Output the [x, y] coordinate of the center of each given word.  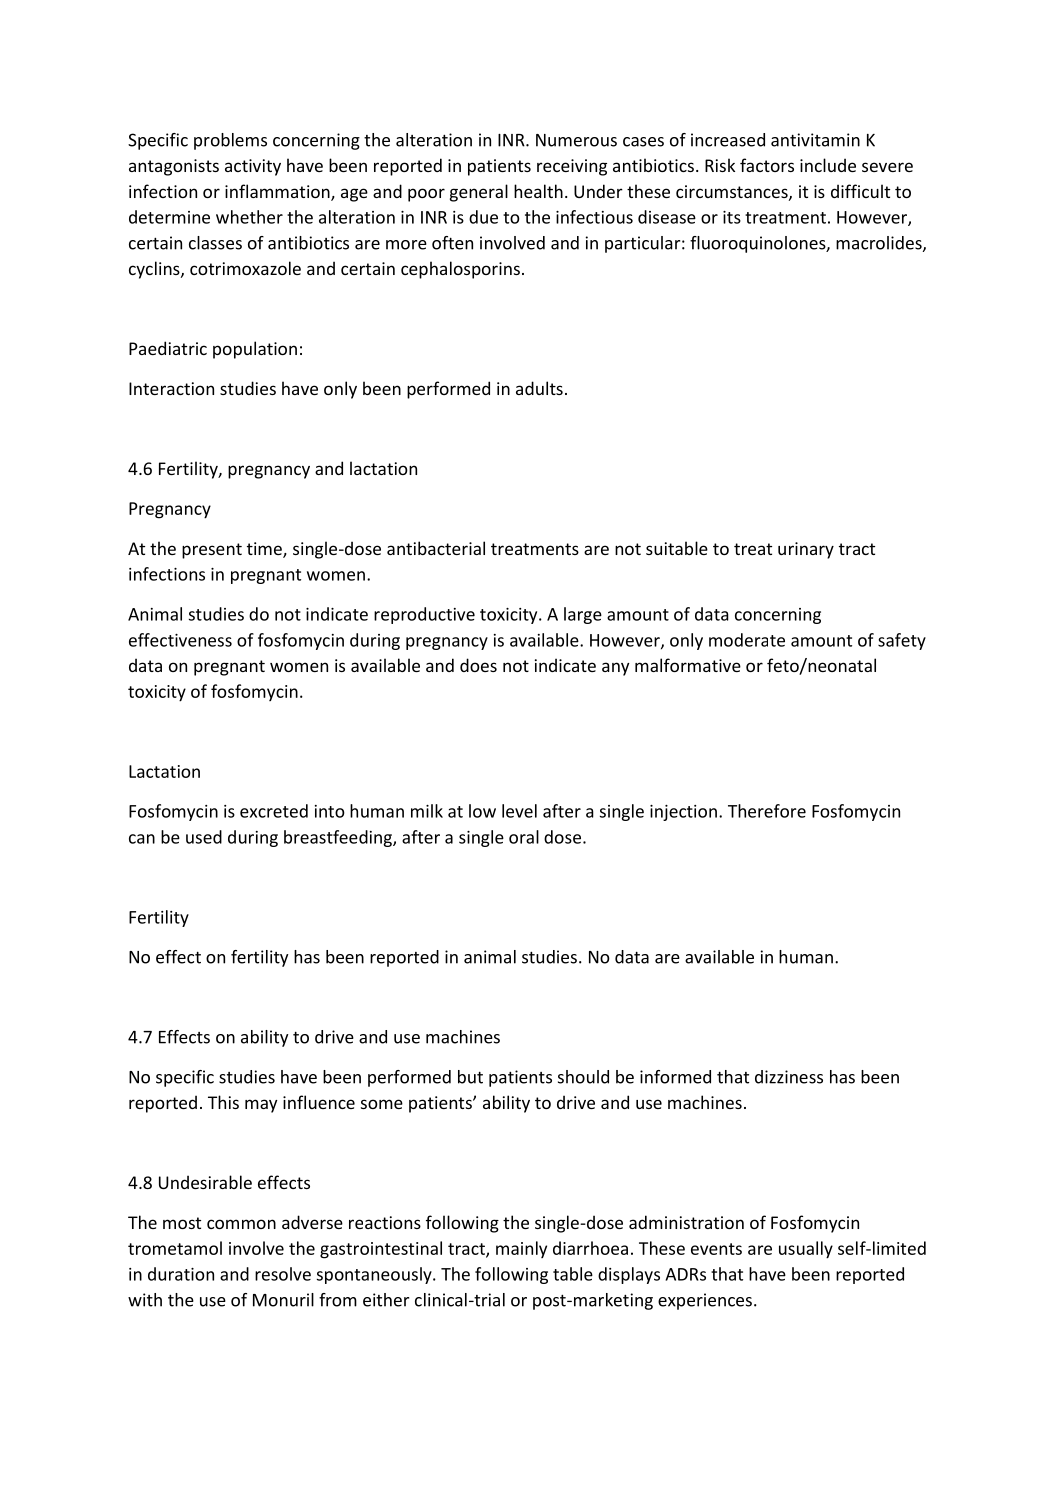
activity [253, 167]
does [478, 665]
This [223, 1102]
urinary [806, 550]
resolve [283, 1274]
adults [539, 388]
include [828, 165]
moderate [747, 640]
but [470, 1077]
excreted [274, 811]
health [538, 191]
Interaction [171, 388]
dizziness [789, 1077]
